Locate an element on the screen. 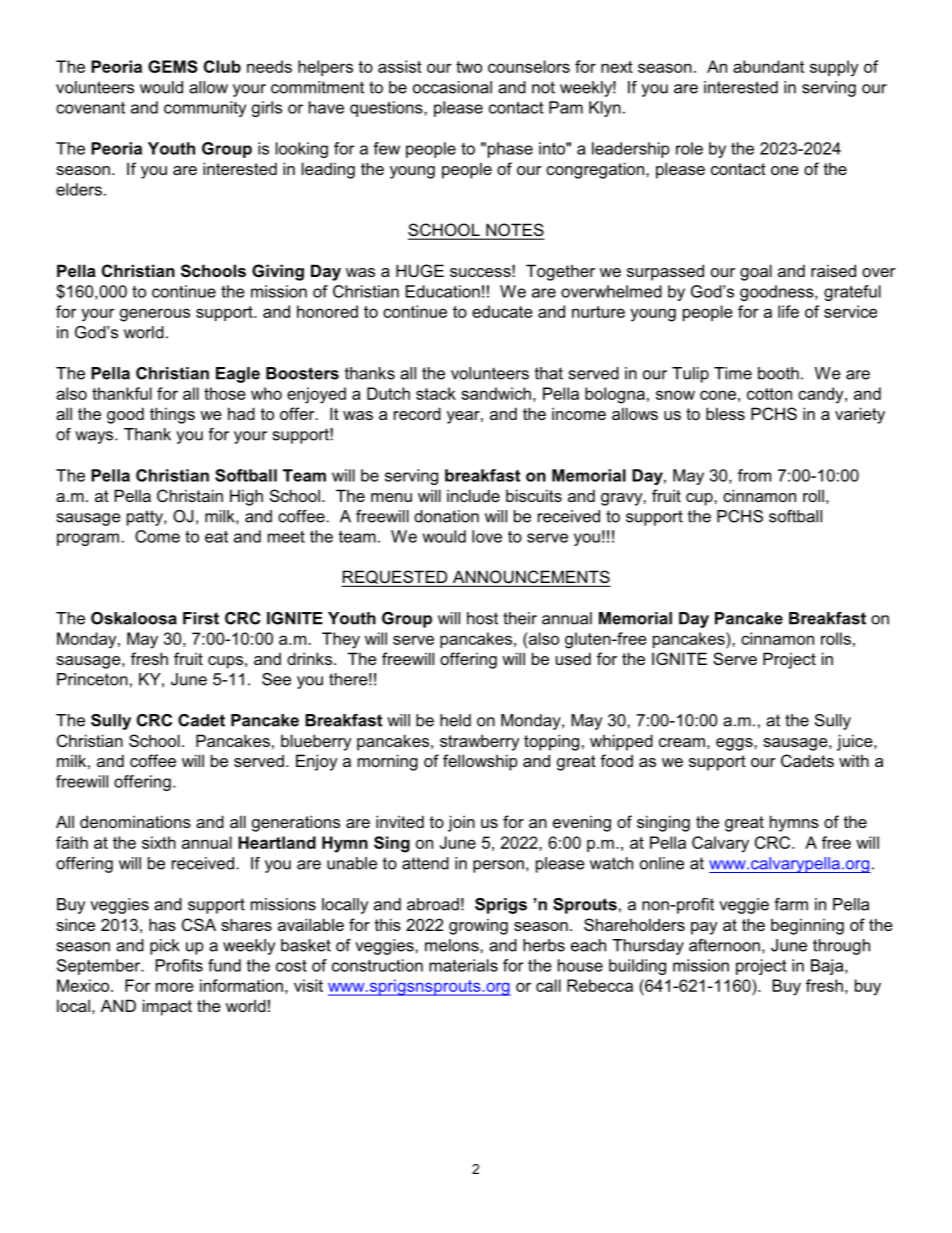 This screenshot has height=1233, width=952. Baja is located at coordinates (828, 967).
